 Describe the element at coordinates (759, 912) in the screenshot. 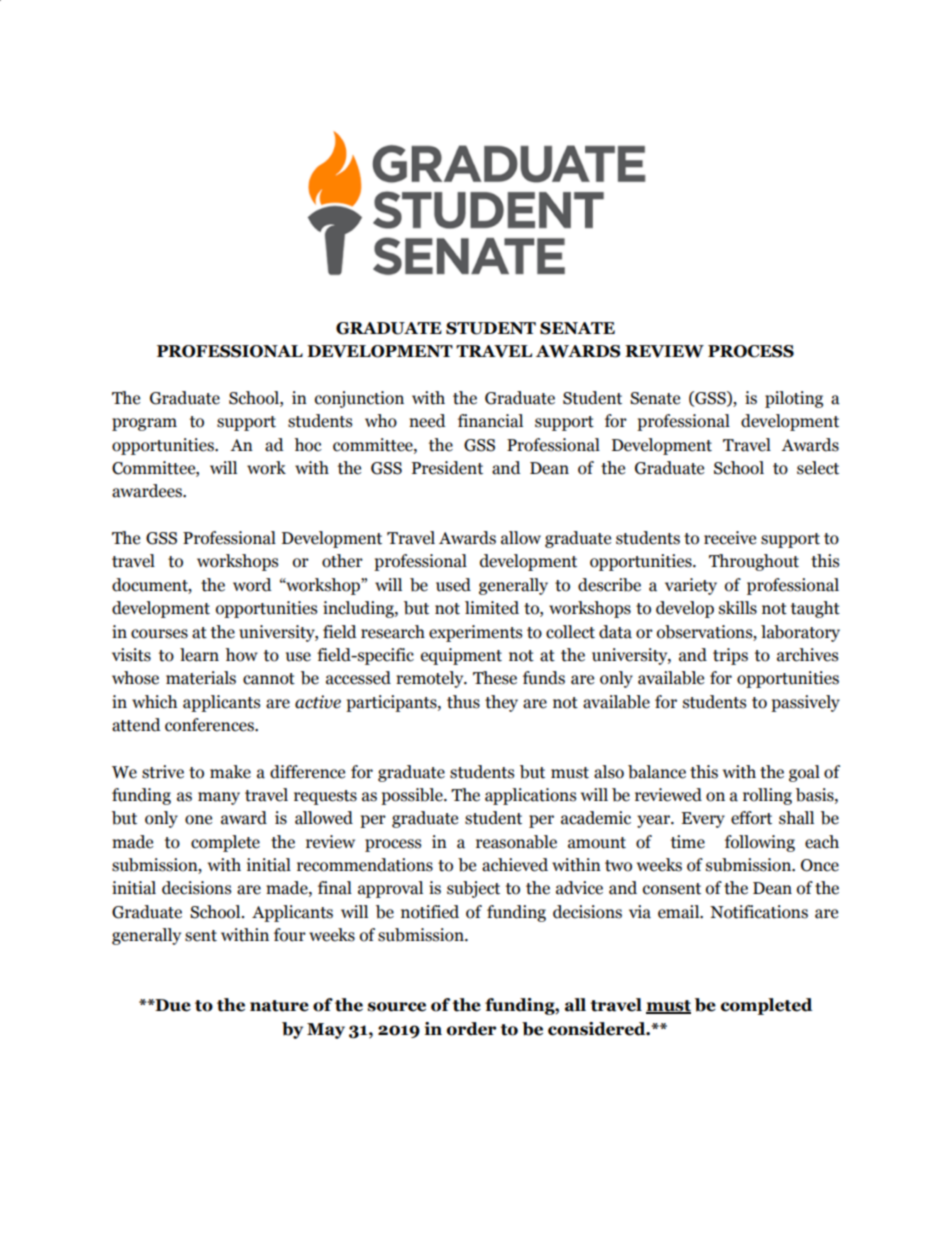

I see `Notifications` at that location.
